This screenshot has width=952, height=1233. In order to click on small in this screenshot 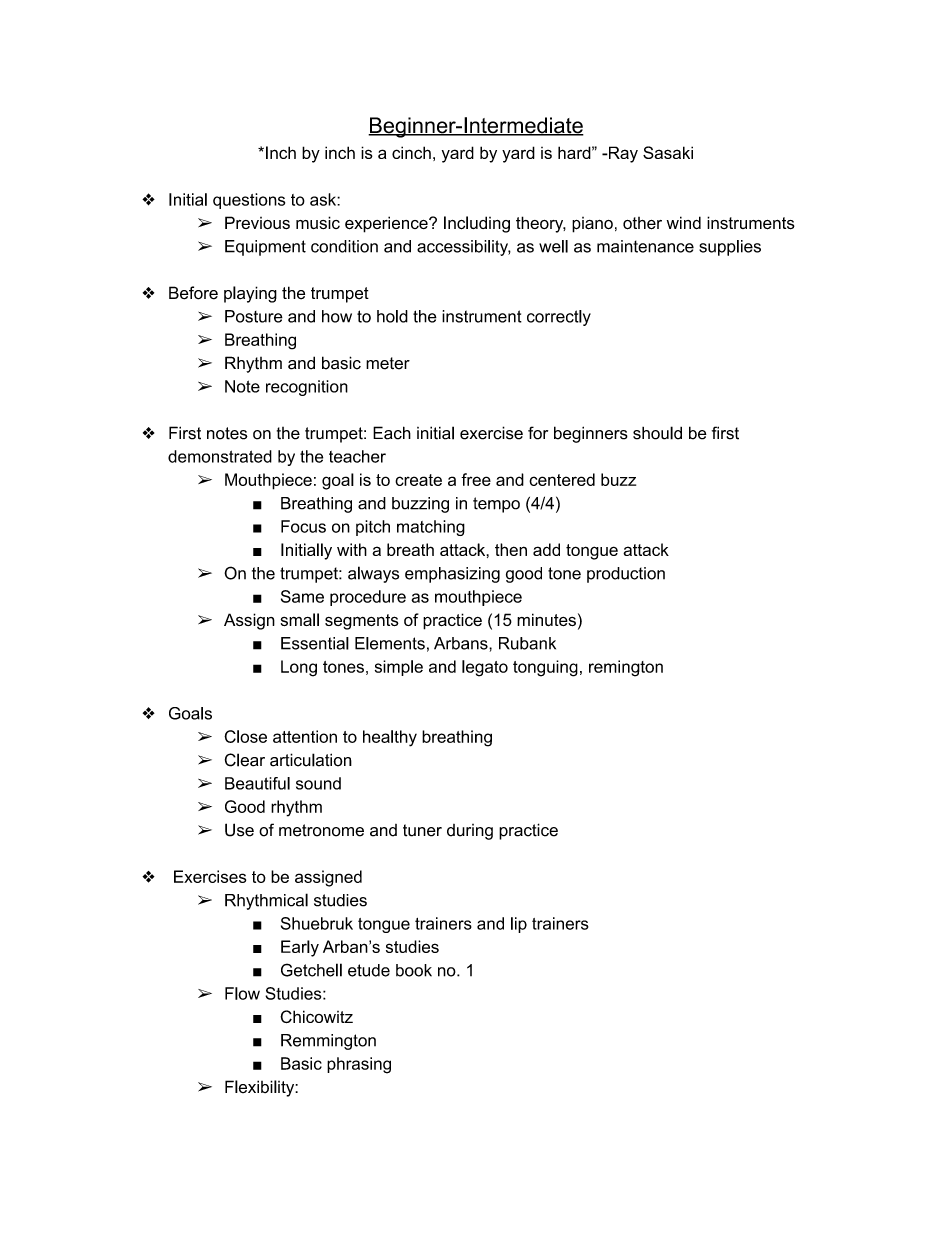, I will do `click(300, 619)`.
